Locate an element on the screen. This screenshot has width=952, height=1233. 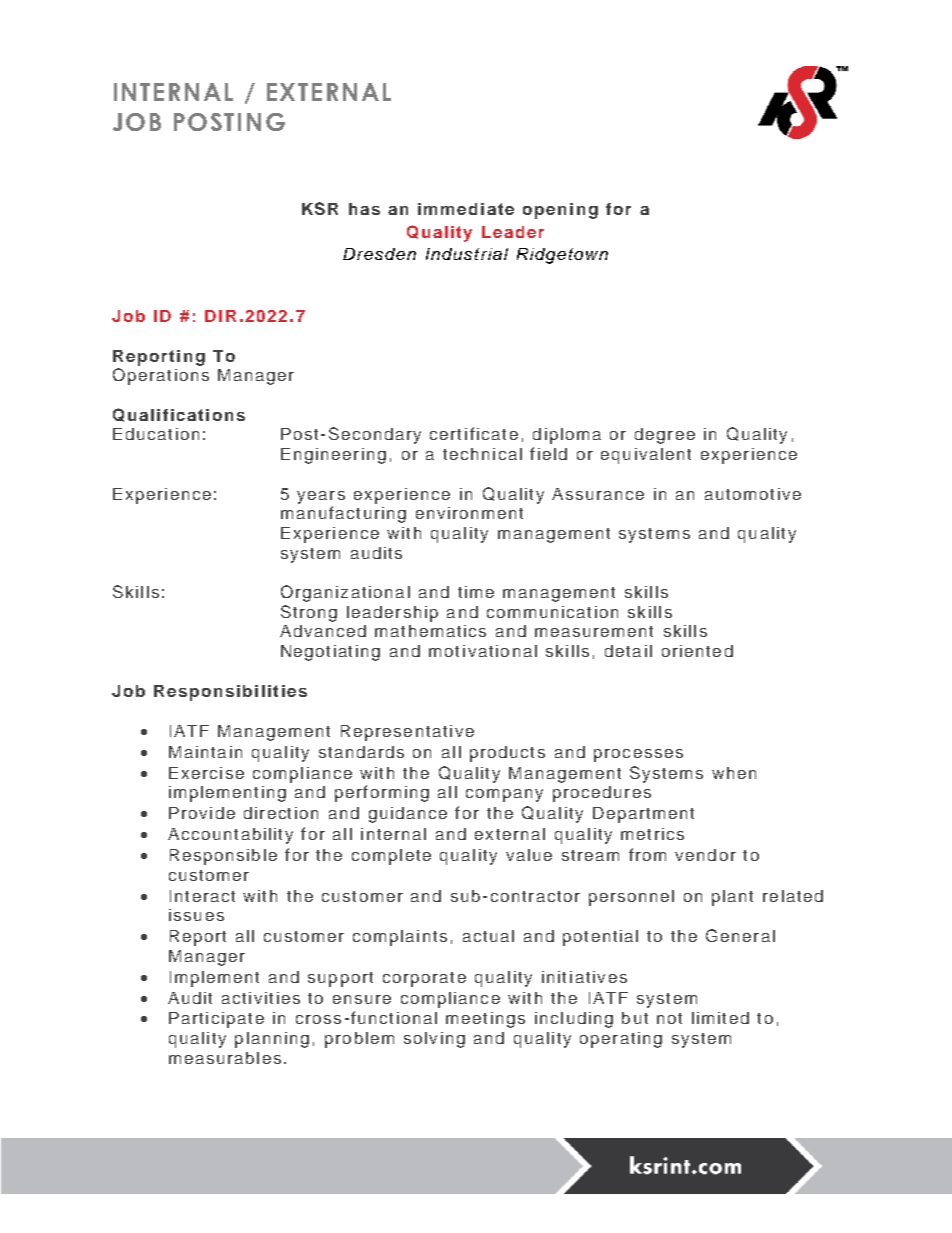
Industrial is located at coordinates (467, 254).
